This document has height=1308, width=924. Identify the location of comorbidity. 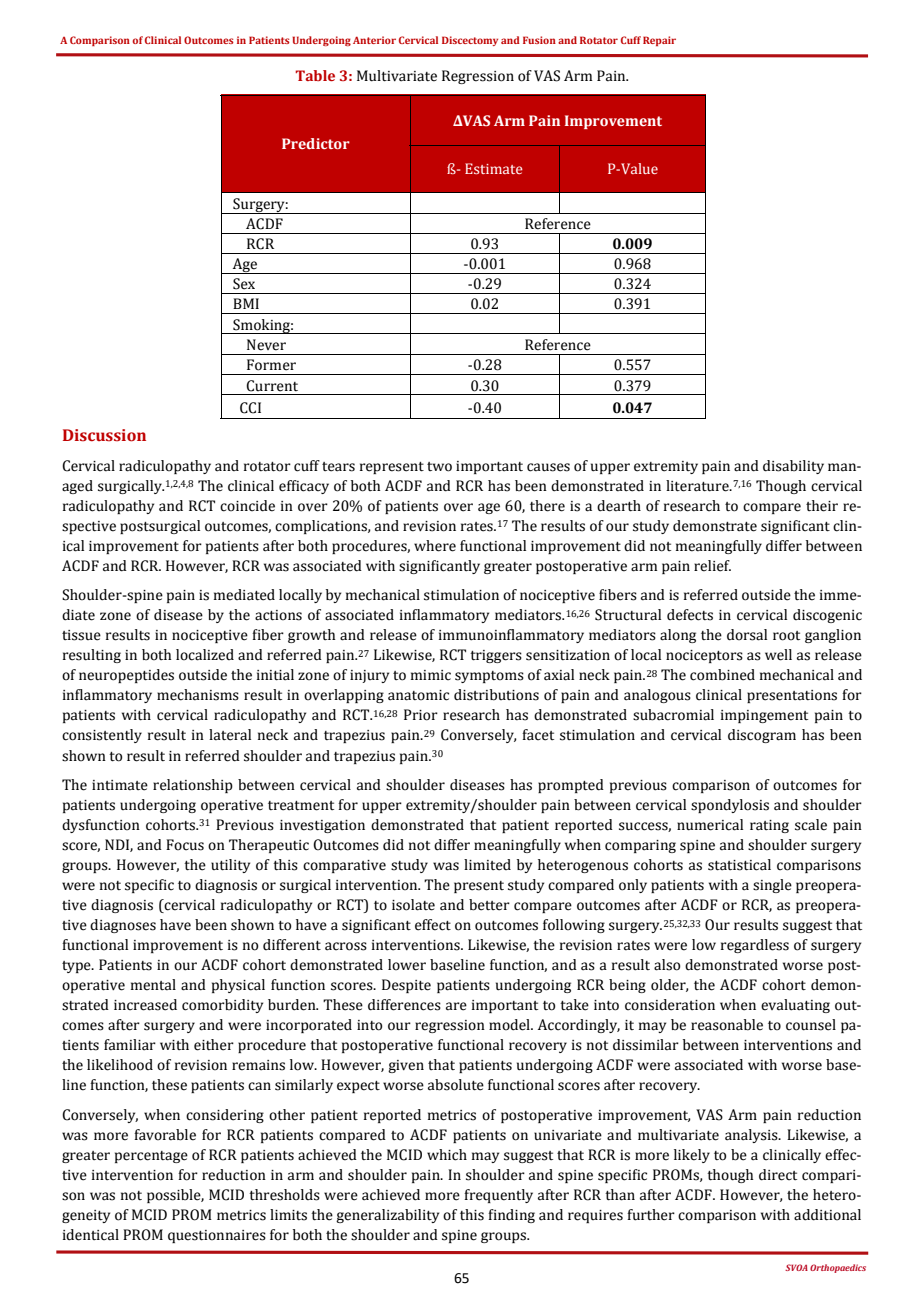
(222, 1006).
